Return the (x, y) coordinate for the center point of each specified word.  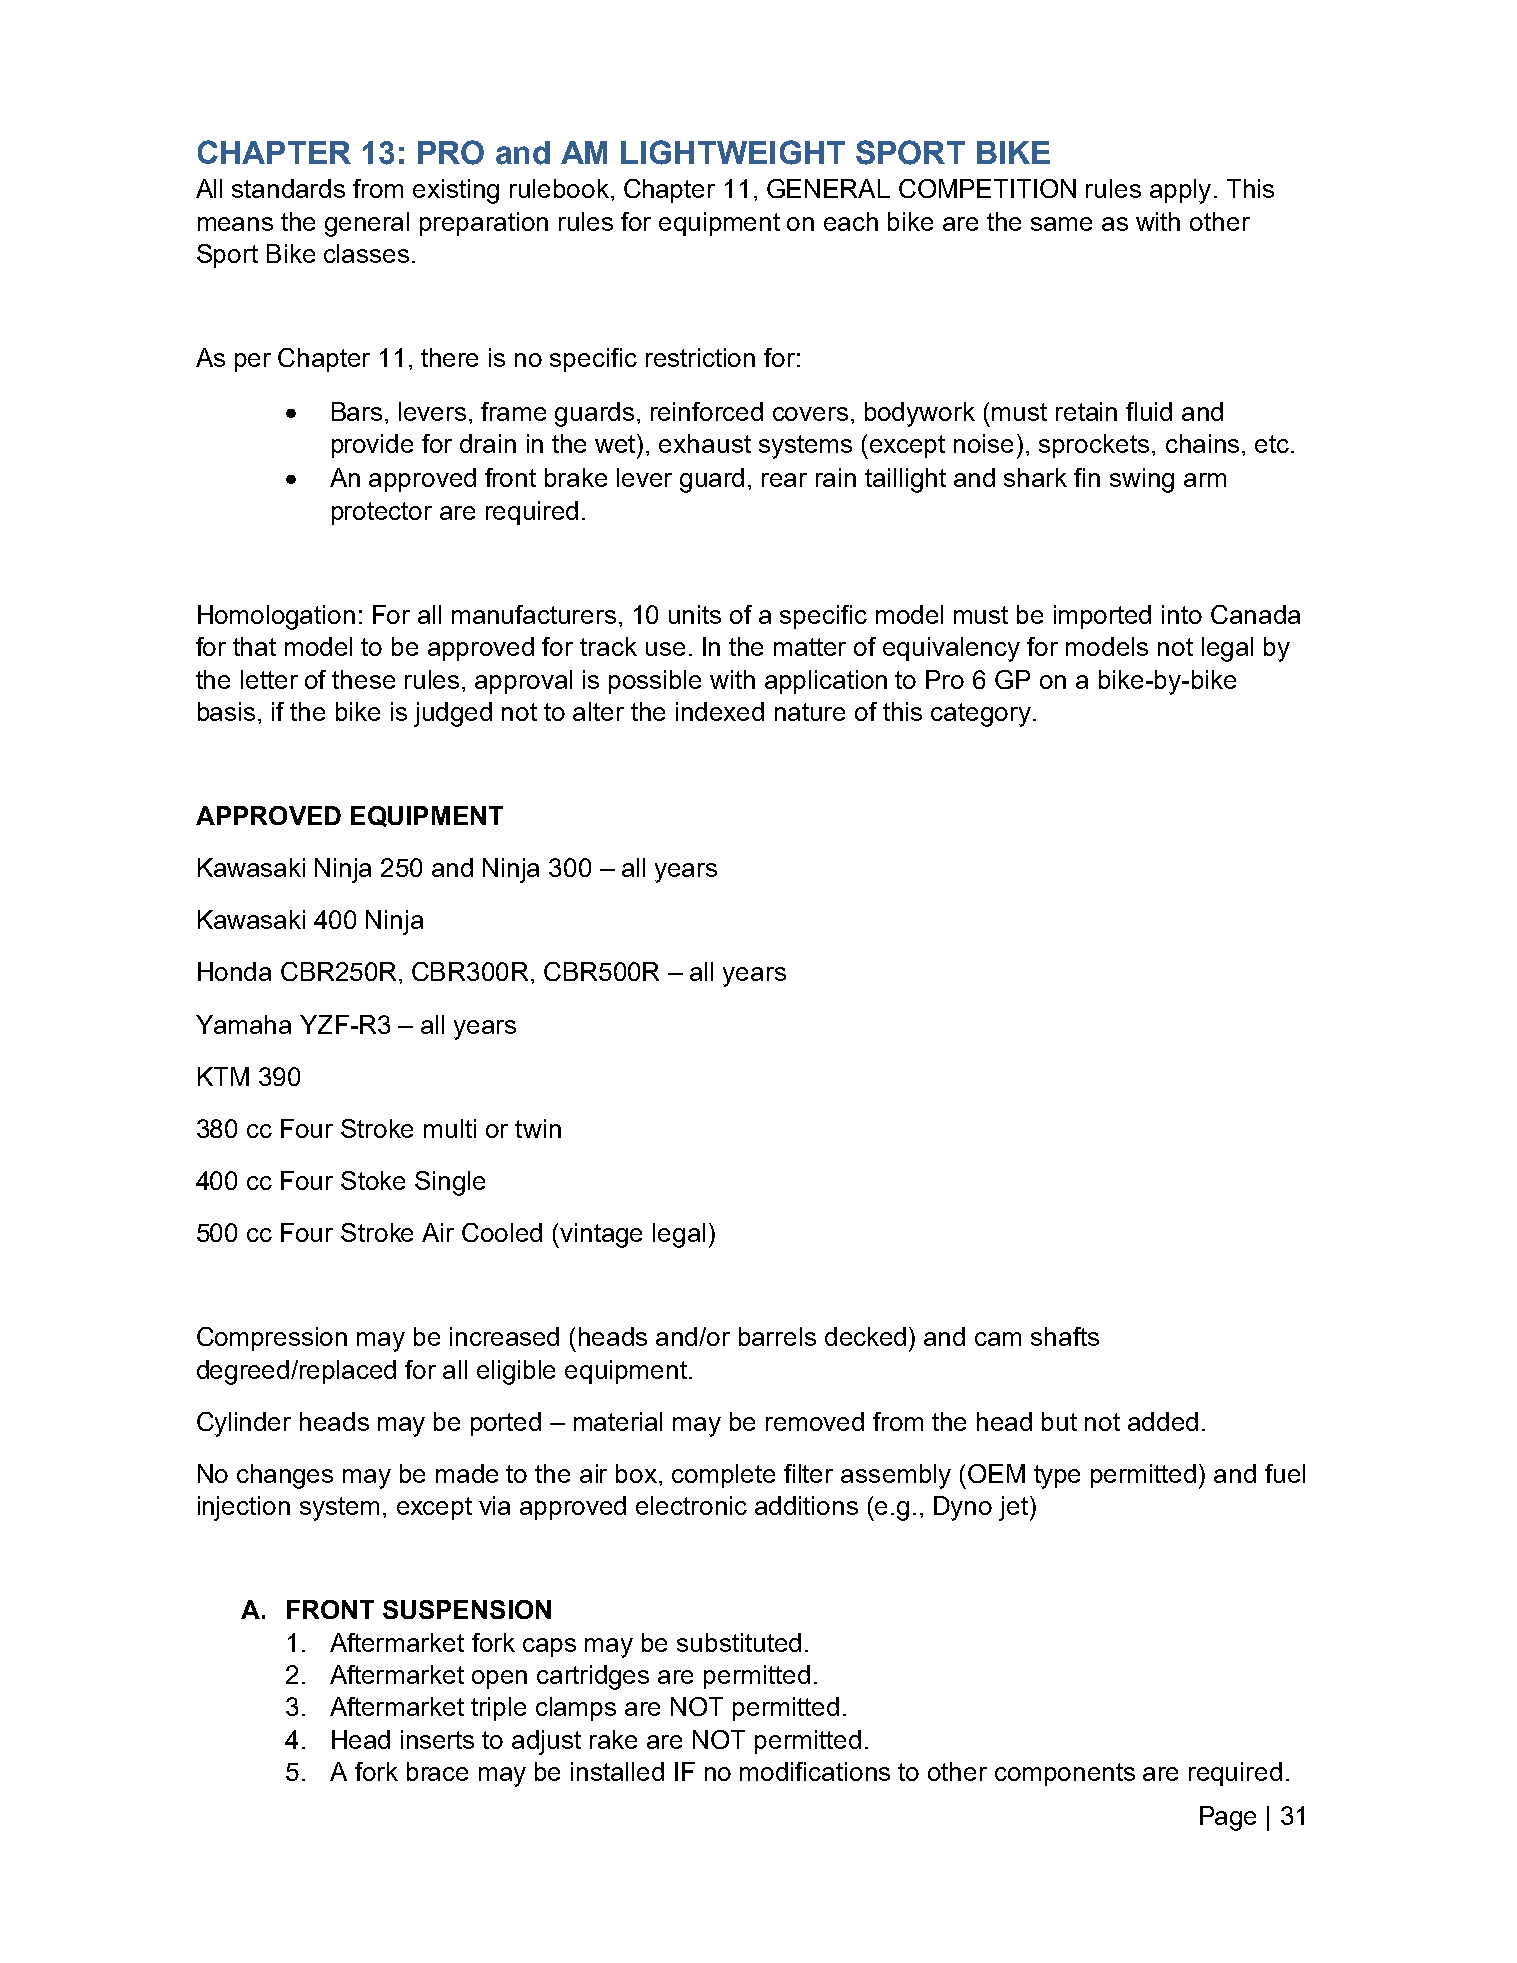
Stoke (373, 1180)
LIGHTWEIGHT (733, 152)
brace (437, 1771)
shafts (1065, 1336)
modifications (815, 1771)
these (363, 679)
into (1182, 614)
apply (1180, 191)
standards (288, 188)
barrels (777, 1336)
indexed (720, 711)
